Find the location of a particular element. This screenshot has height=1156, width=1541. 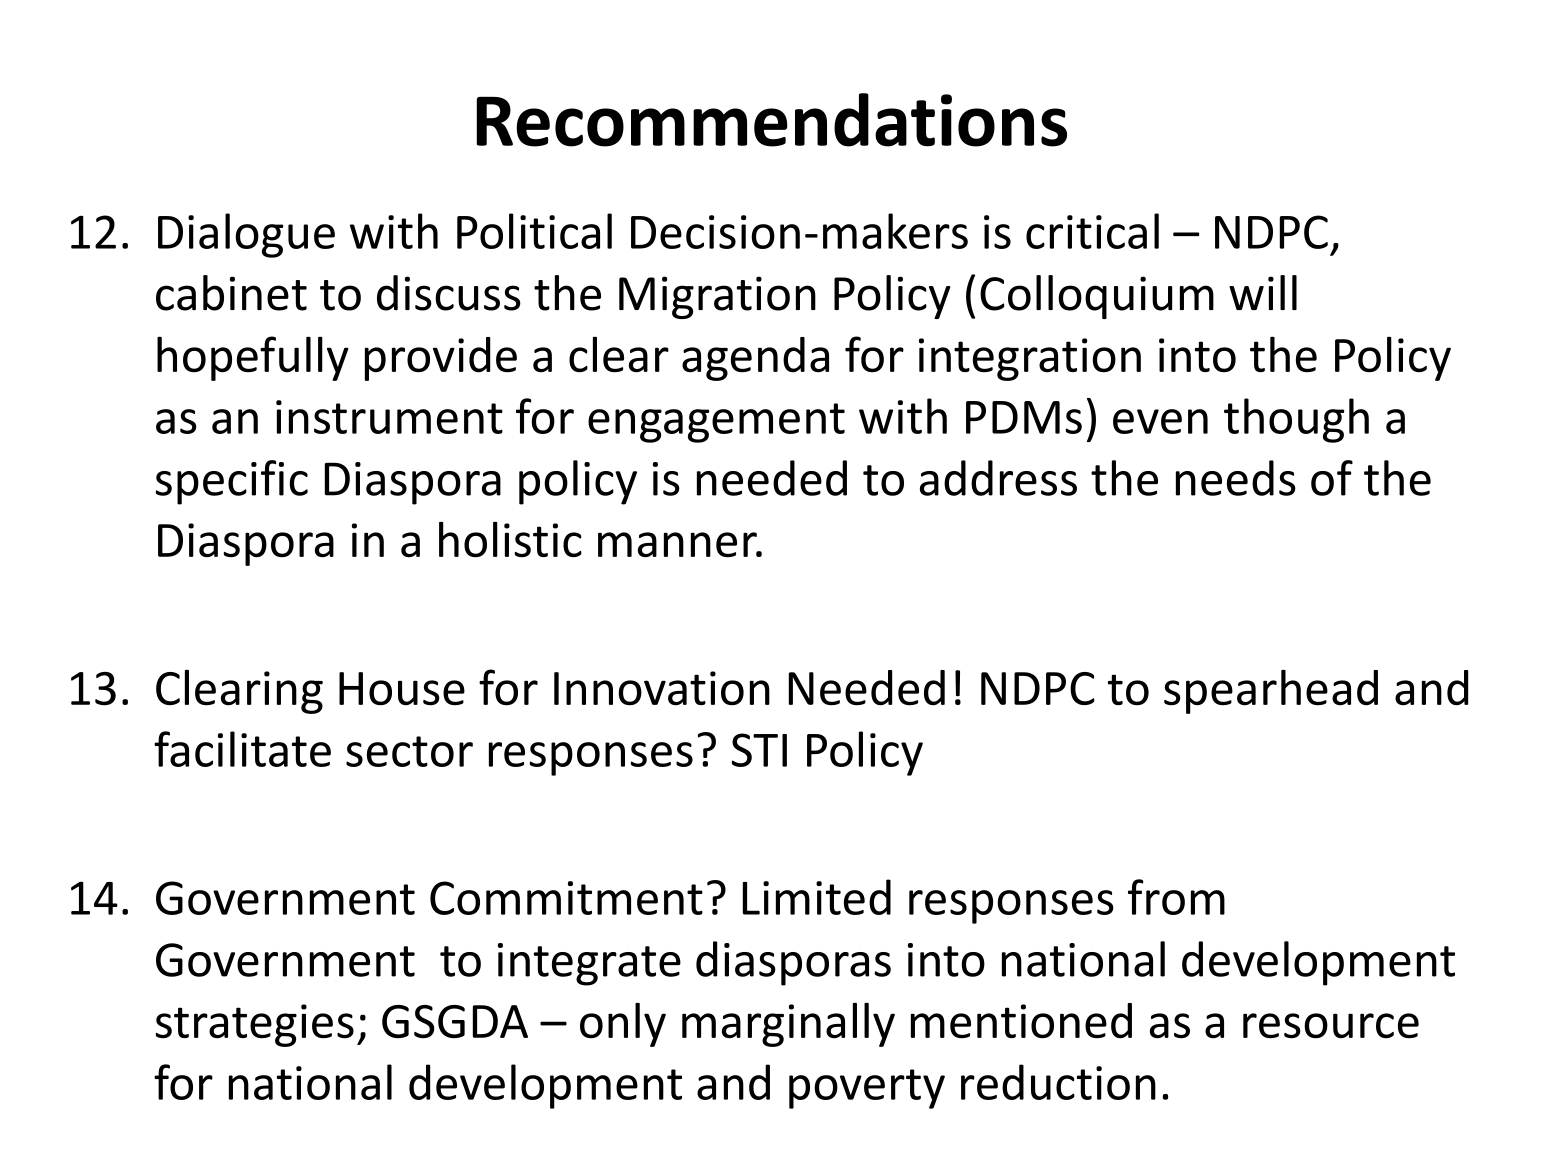

sector is located at coordinates (409, 751).
